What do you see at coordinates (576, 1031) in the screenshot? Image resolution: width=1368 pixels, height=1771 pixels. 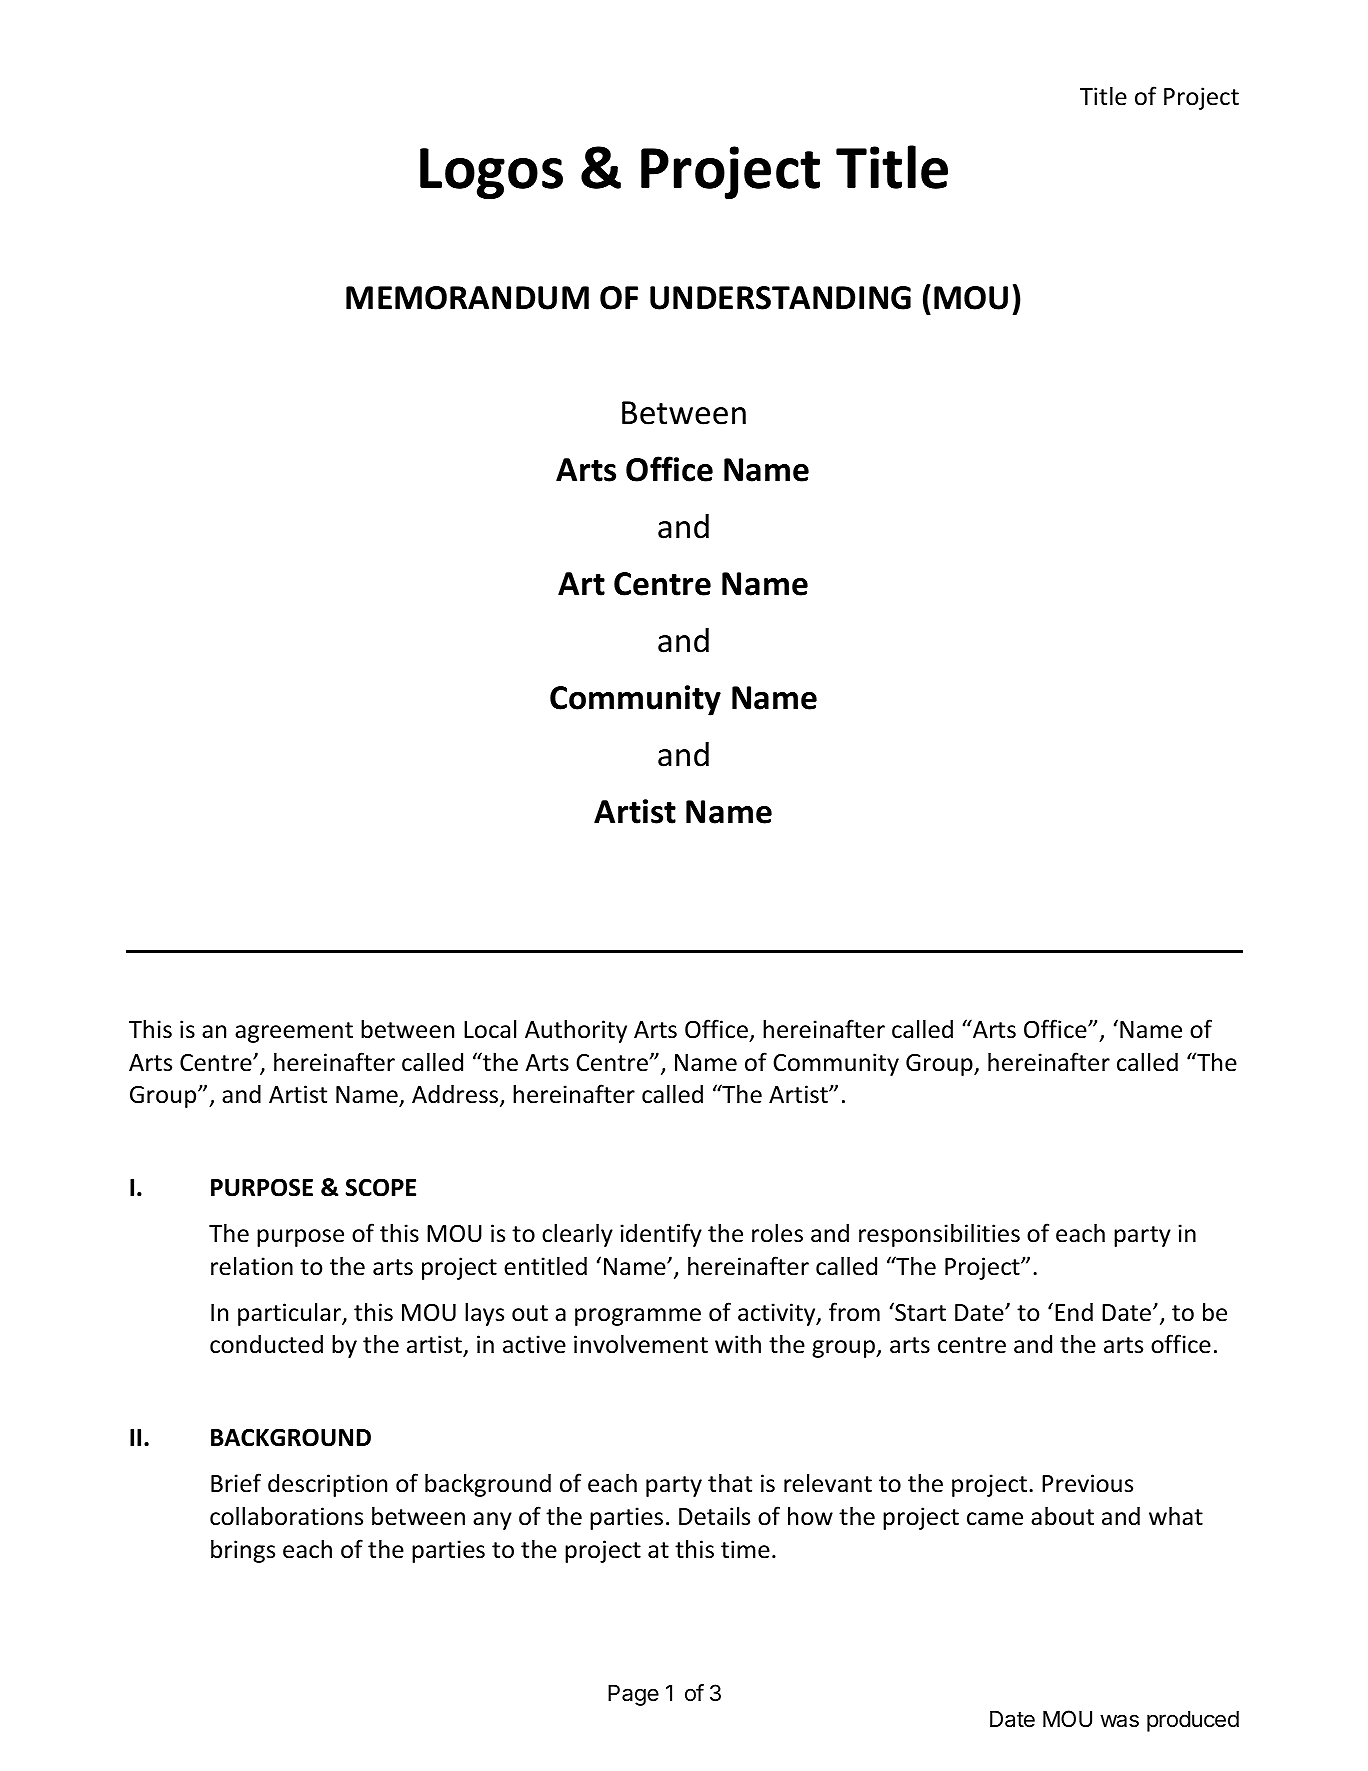 I see `Authority` at bounding box center [576, 1031].
